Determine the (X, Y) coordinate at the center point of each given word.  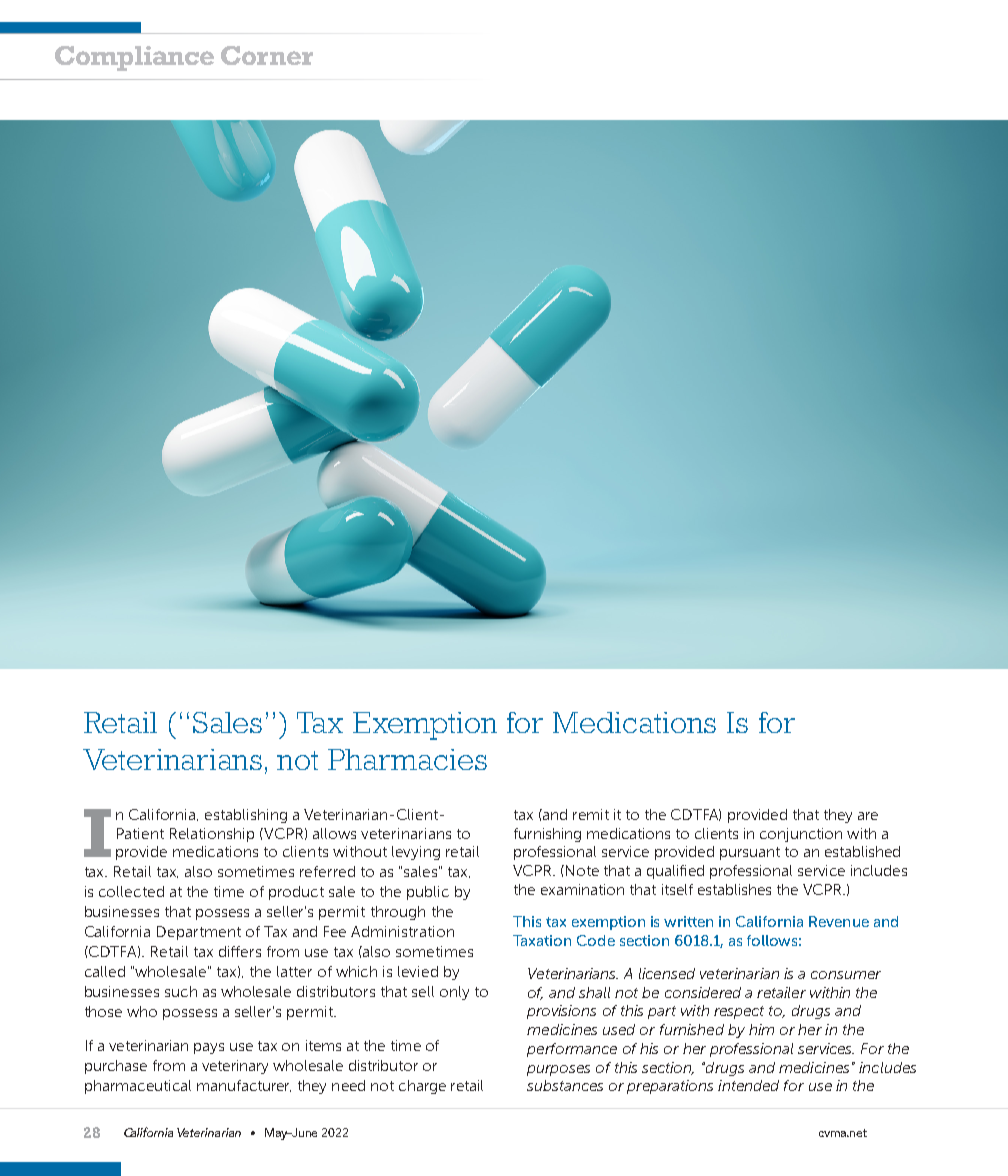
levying (416, 853)
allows (334, 833)
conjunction (801, 835)
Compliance (134, 58)
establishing (246, 816)
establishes (734, 889)
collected (131, 891)
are (868, 816)
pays (209, 1048)
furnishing (547, 835)
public (428, 893)
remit (591, 814)
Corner (267, 55)
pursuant (750, 853)
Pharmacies (407, 759)
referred (327, 871)
